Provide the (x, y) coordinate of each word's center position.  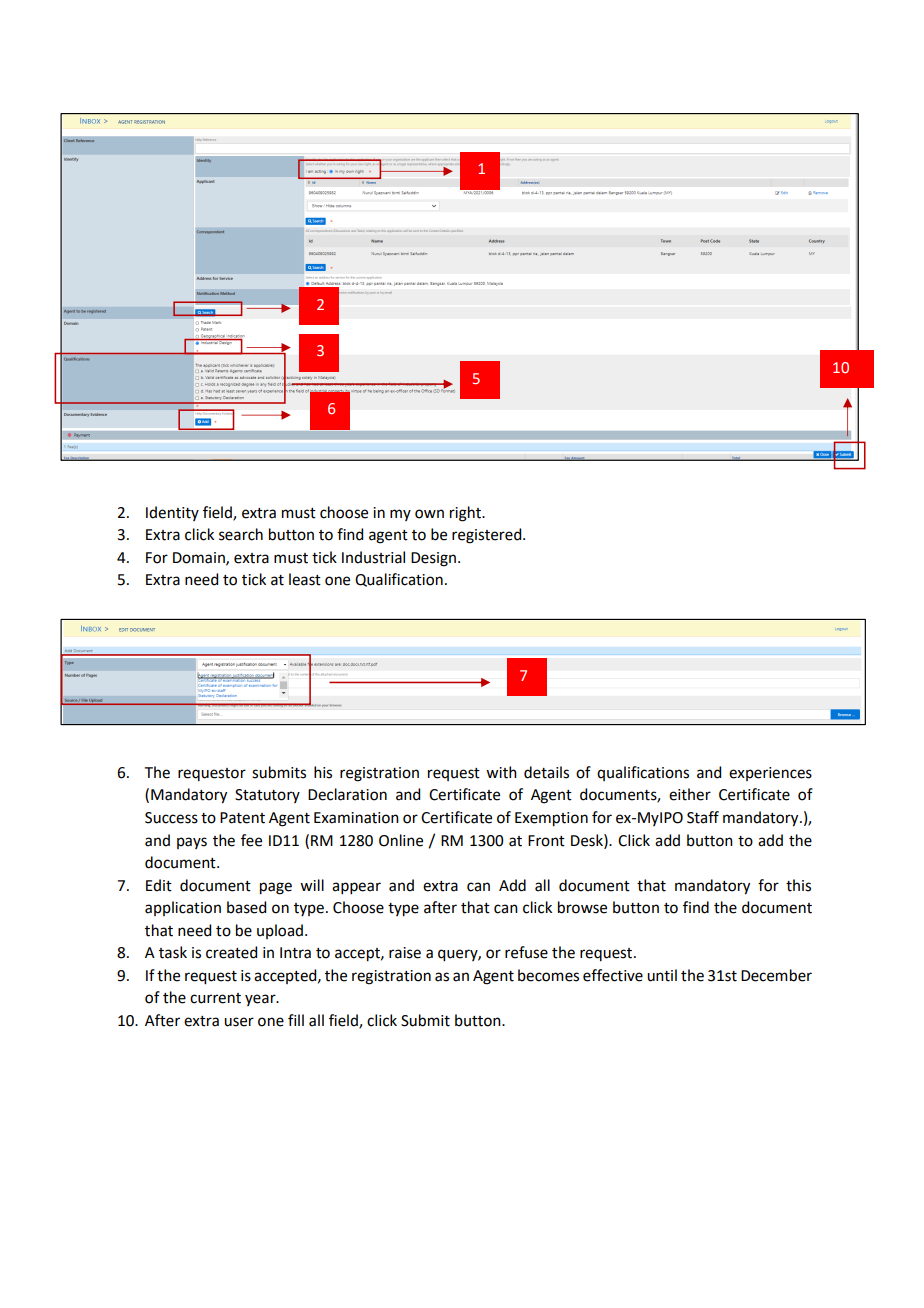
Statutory (267, 796)
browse (582, 907)
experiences (770, 774)
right (466, 514)
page (276, 888)
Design (433, 559)
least (305, 579)
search (241, 534)
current (215, 998)
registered (488, 536)
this (798, 885)
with (501, 772)
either (690, 794)
